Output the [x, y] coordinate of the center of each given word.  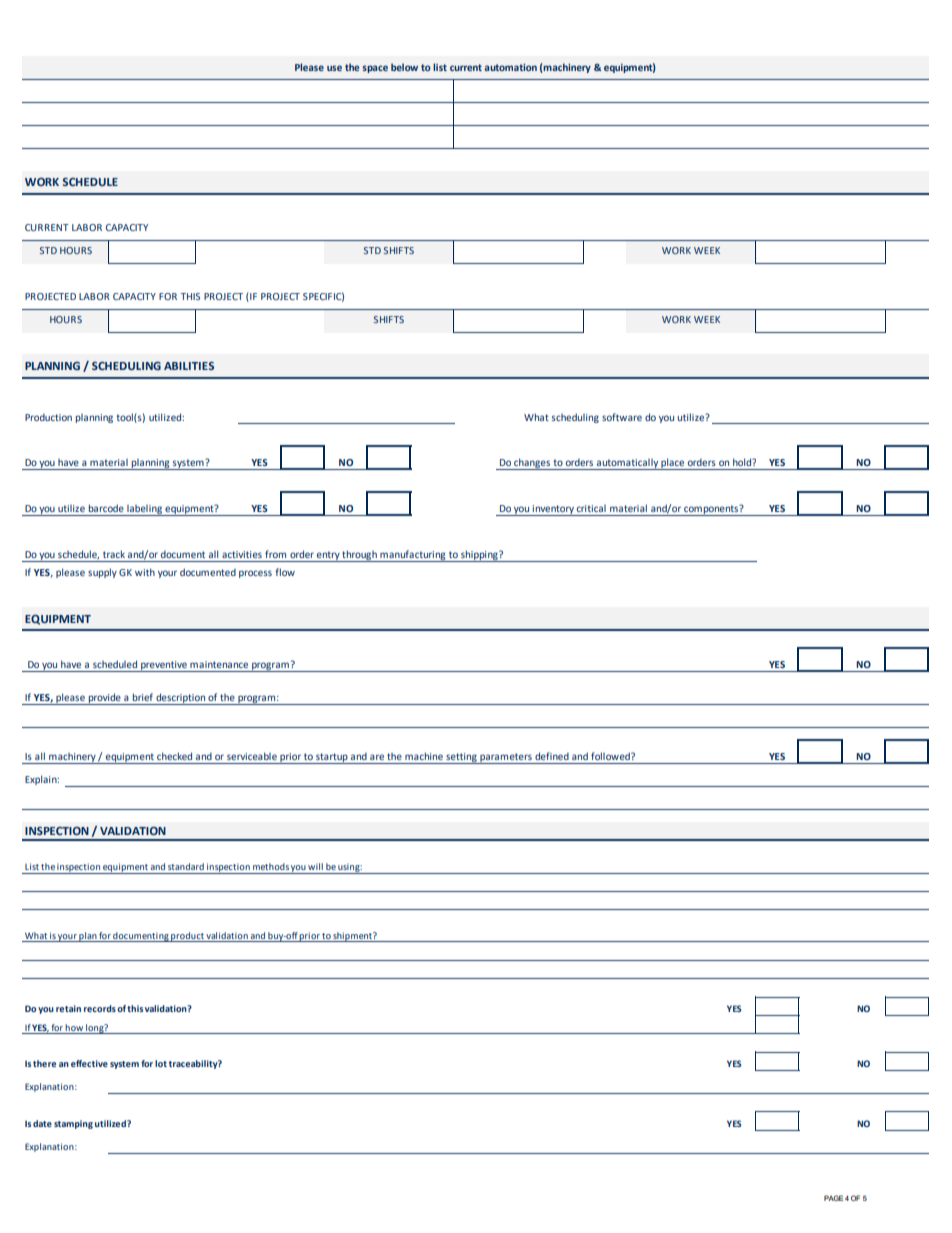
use [334, 68]
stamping [73, 1124]
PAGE [833, 1198]
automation [510, 67]
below [404, 67]
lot [161, 1063]
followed [611, 756]
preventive [164, 666]
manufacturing [413, 556]
